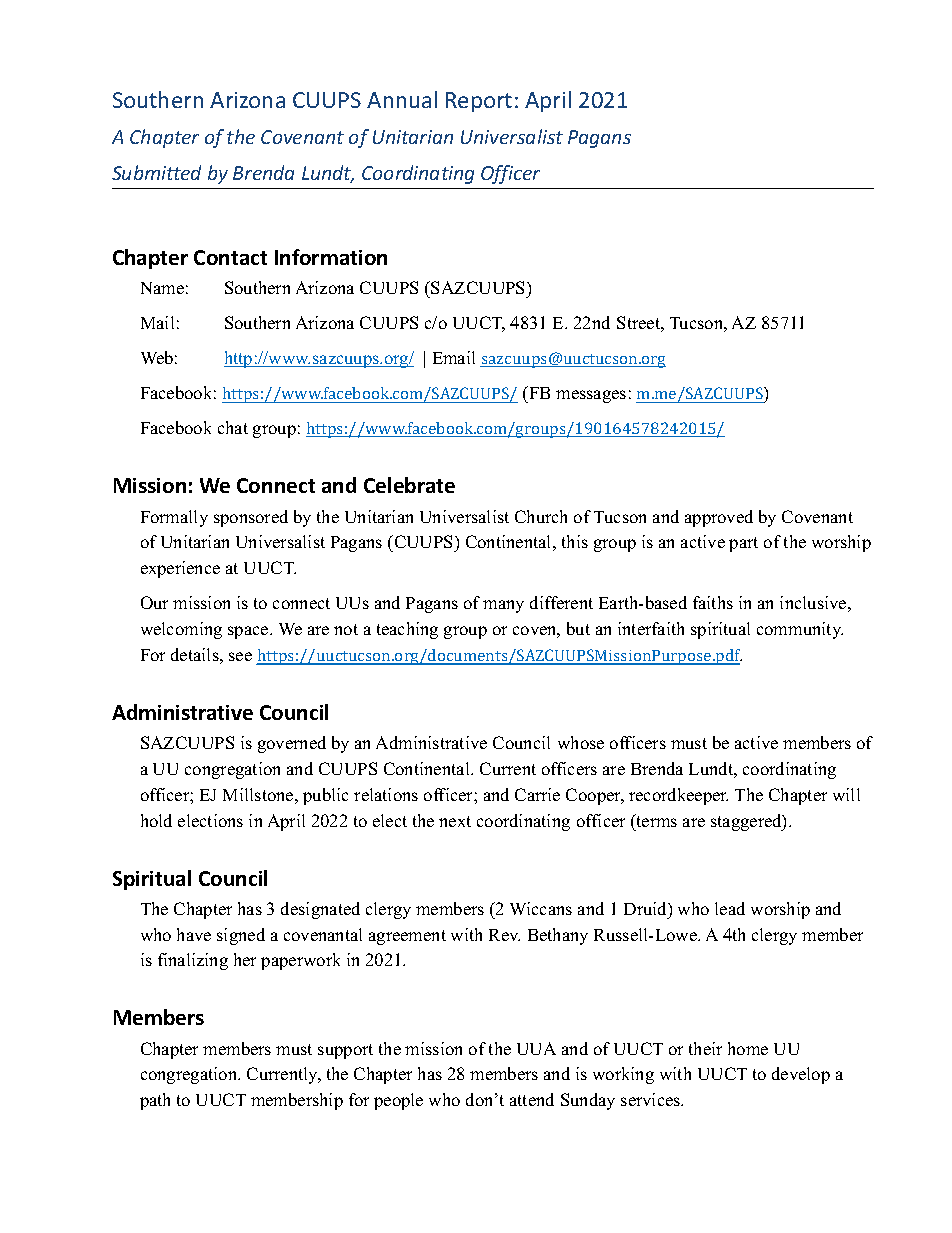  What do you see at coordinates (479, 102) in the image?
I see `Report` at bounding box center [479, 102].
